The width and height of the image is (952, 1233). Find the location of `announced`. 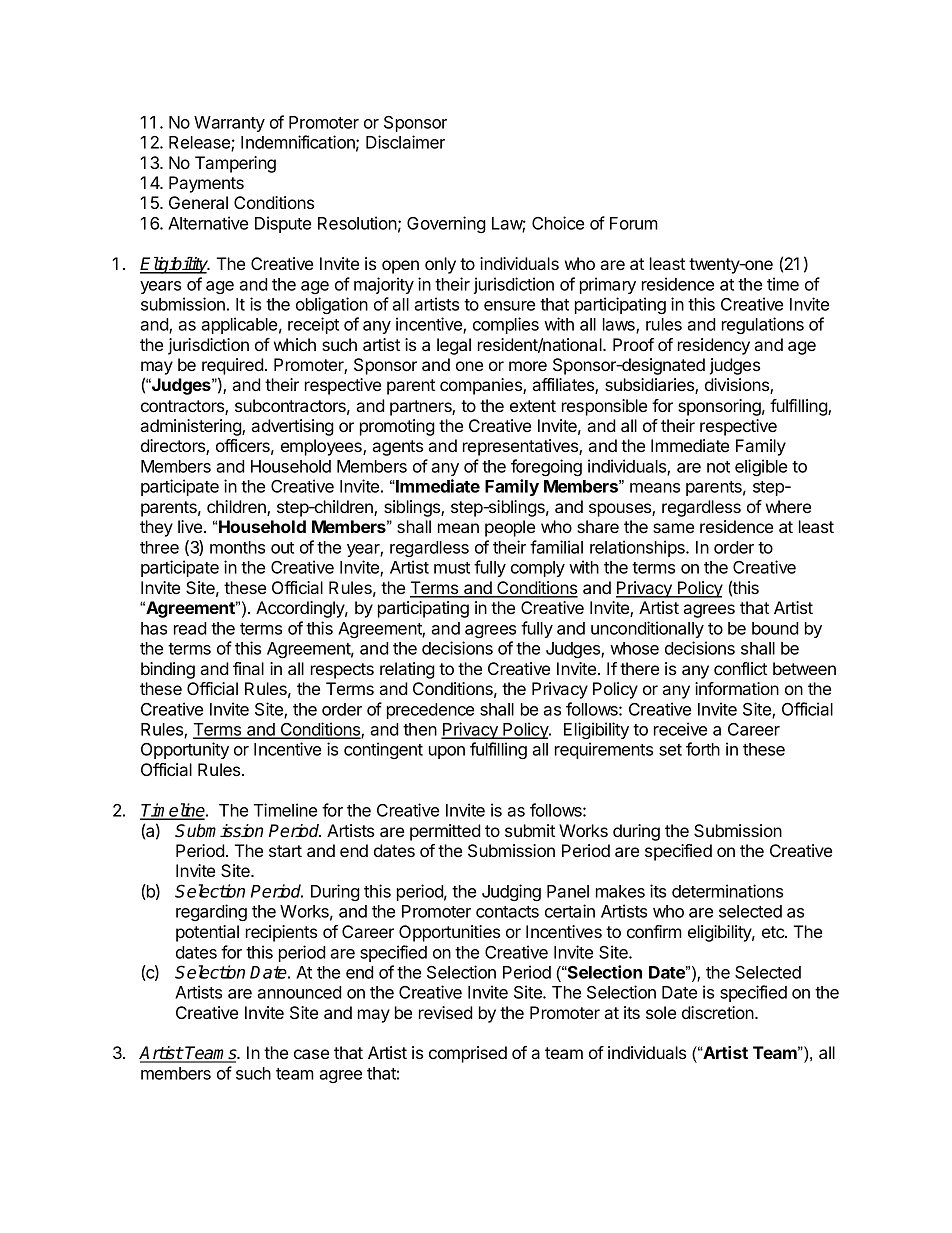

announced is located at coordinates (299, 992).
